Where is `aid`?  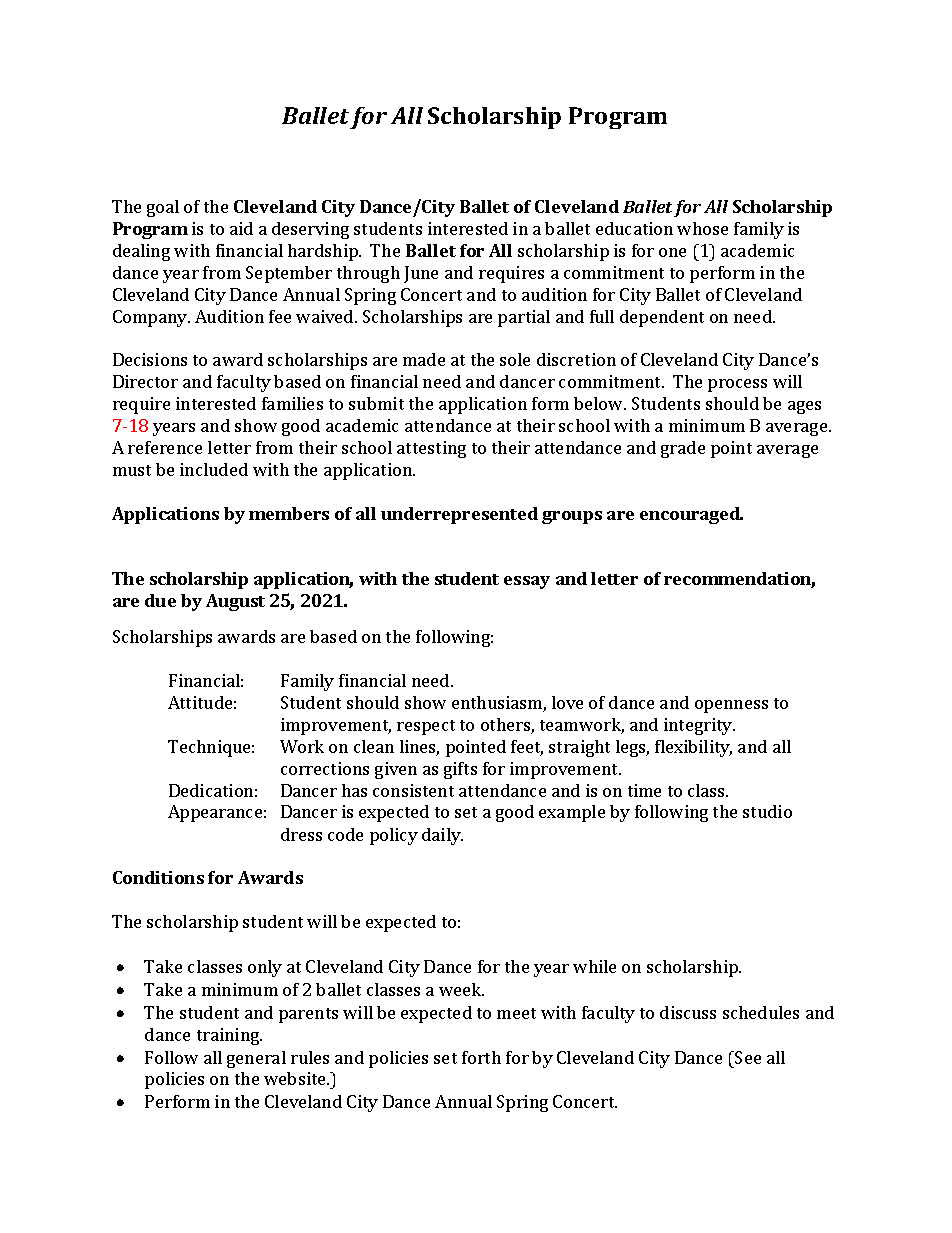 aid is located at coordinates (241, 228).
